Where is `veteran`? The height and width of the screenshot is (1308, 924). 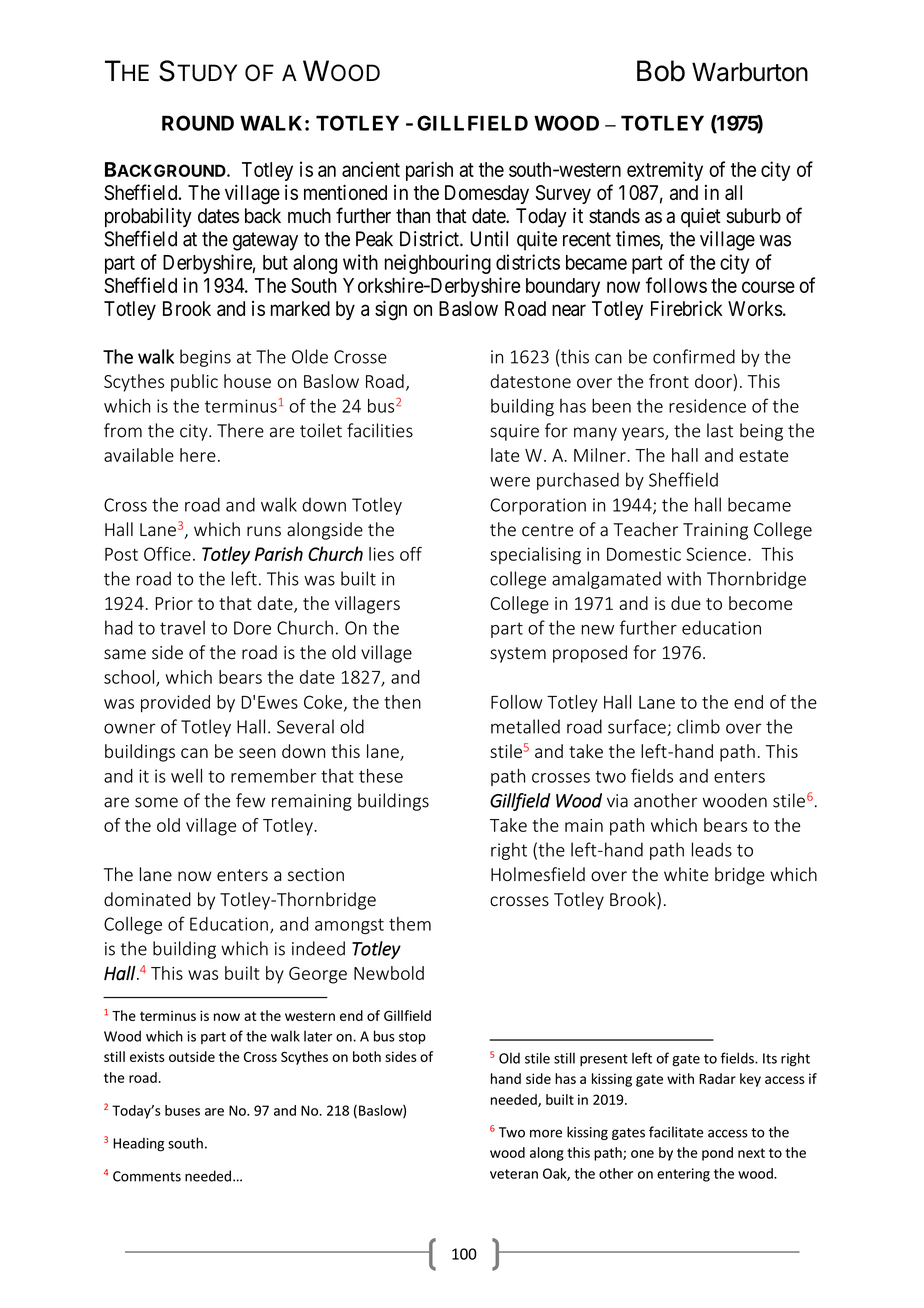
veteran is located at coordinates (514, 1174).
